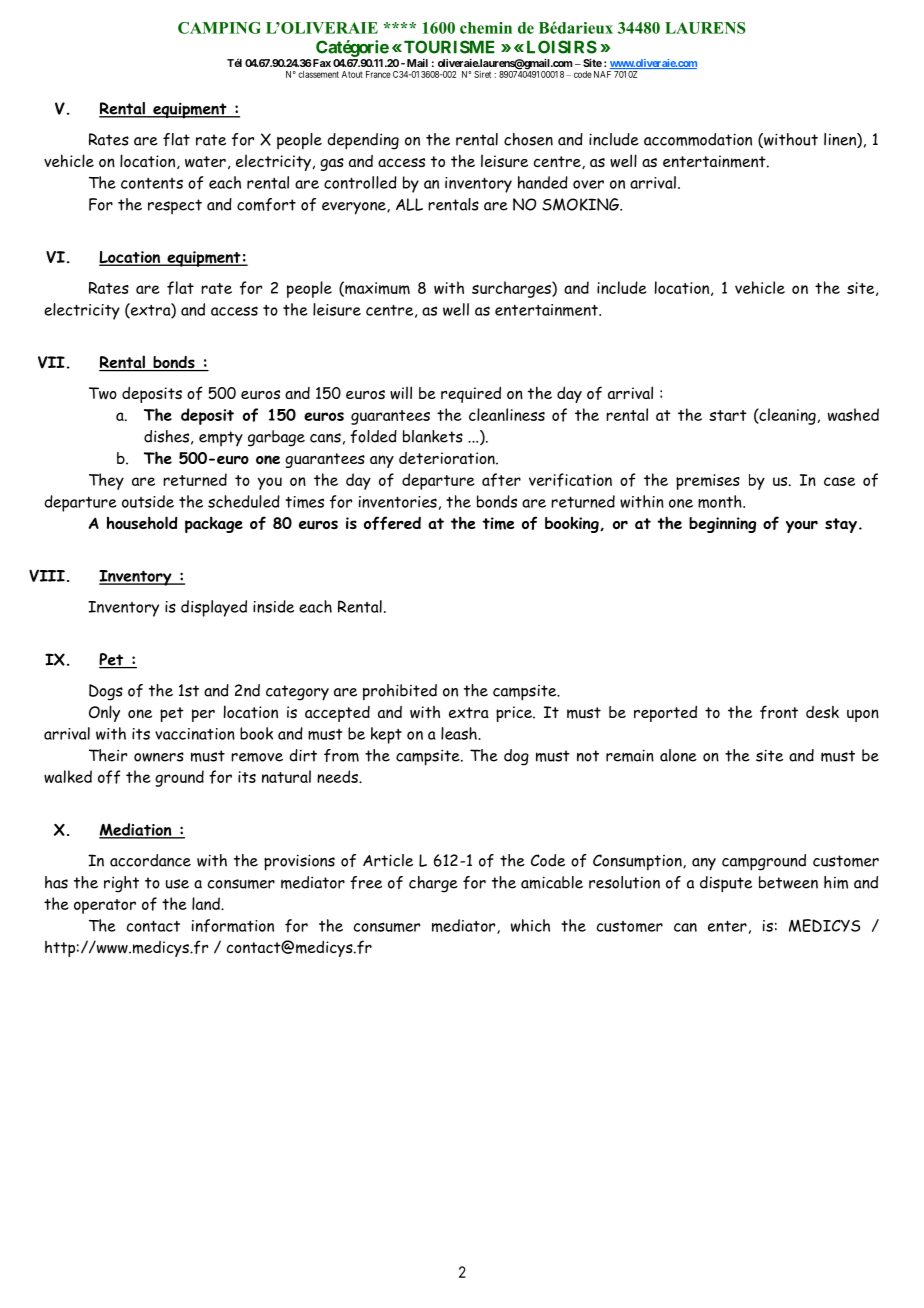 The image size is (924, 1308). Describe the element at coordinates (219, 28) in the page. I see `CAMPING` at that location.
